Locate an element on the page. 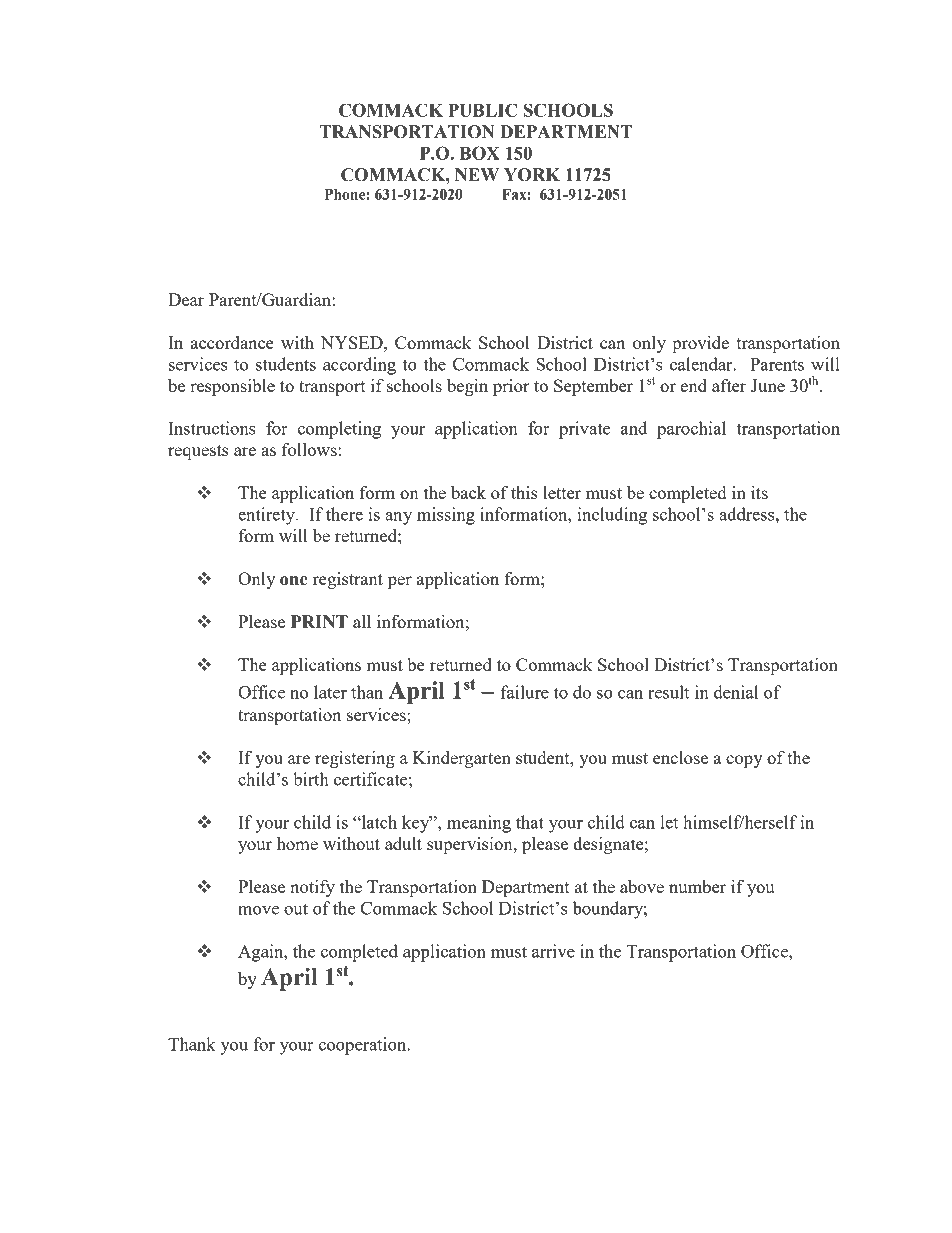  YORK is located at coordinates (532, 175).
